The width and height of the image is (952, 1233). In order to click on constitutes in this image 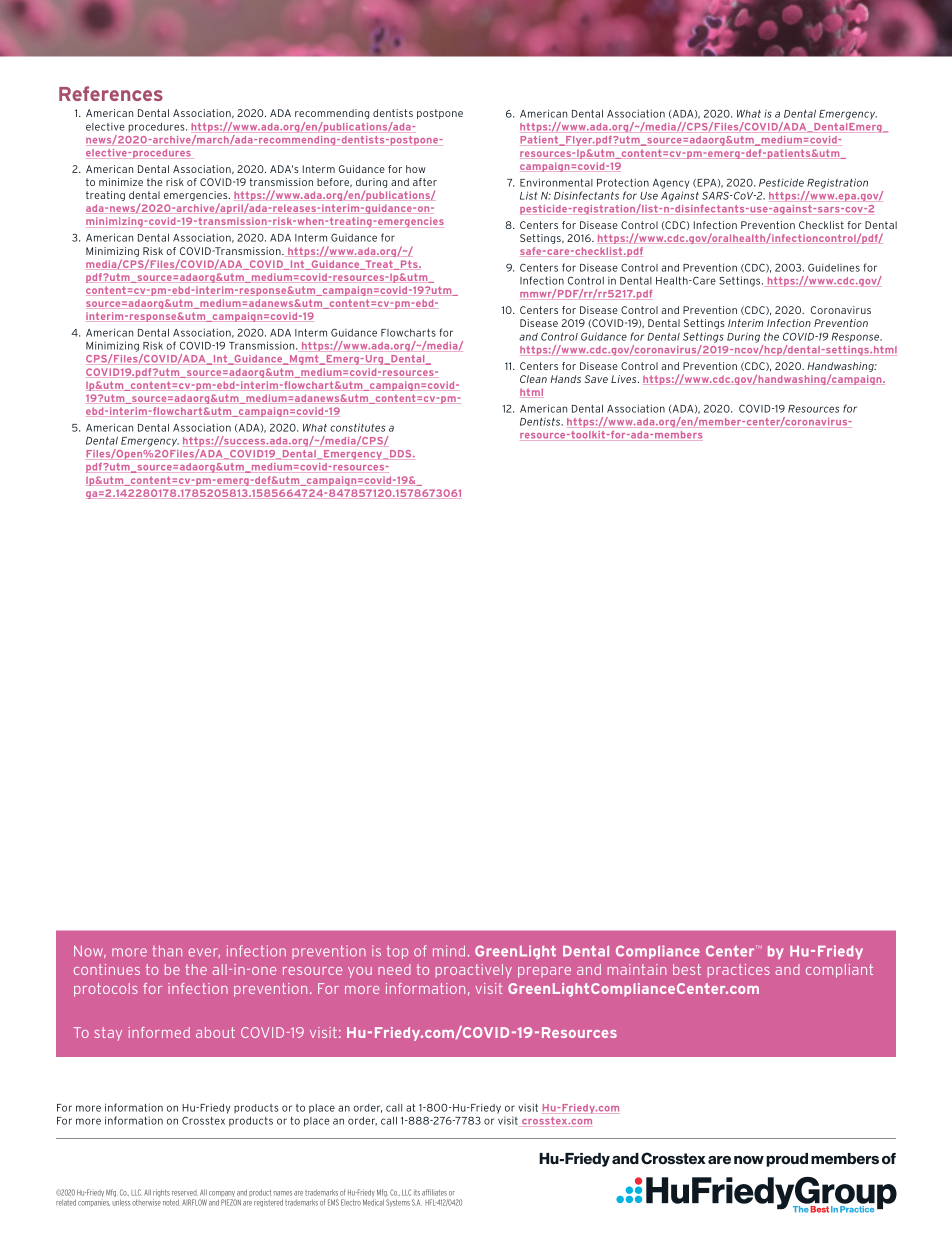, I will do `click(357, 427)`.
